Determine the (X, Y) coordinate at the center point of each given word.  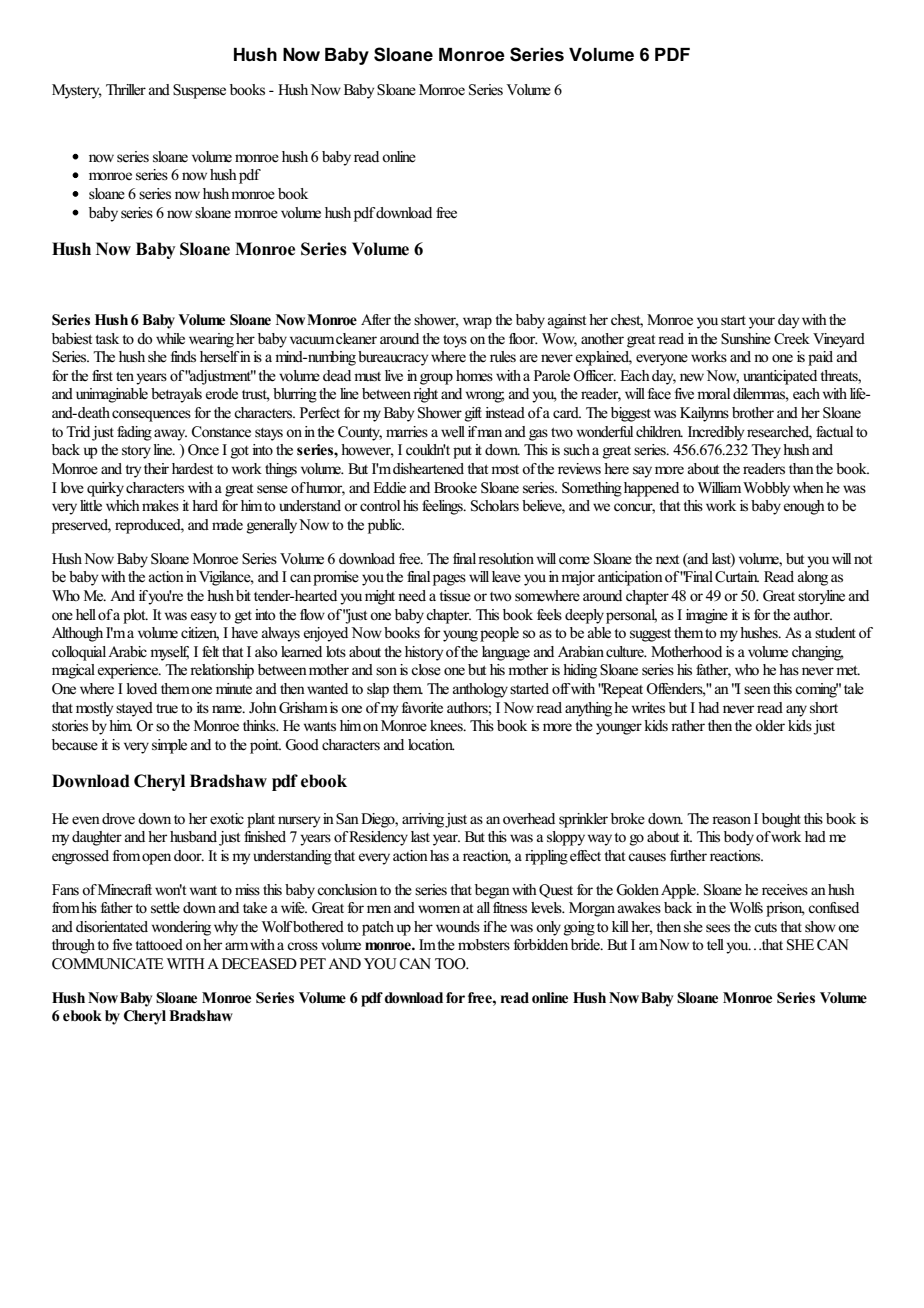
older (770, 726)
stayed (134, 709)
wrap (477, 323)
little (91, 505)
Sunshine (746, 339)
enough (804, 507)
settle (165, 908)
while (170, 338)
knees (447, 726)
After (376, 320)
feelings (443, 507)
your (762, 323)
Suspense (199, 91)
